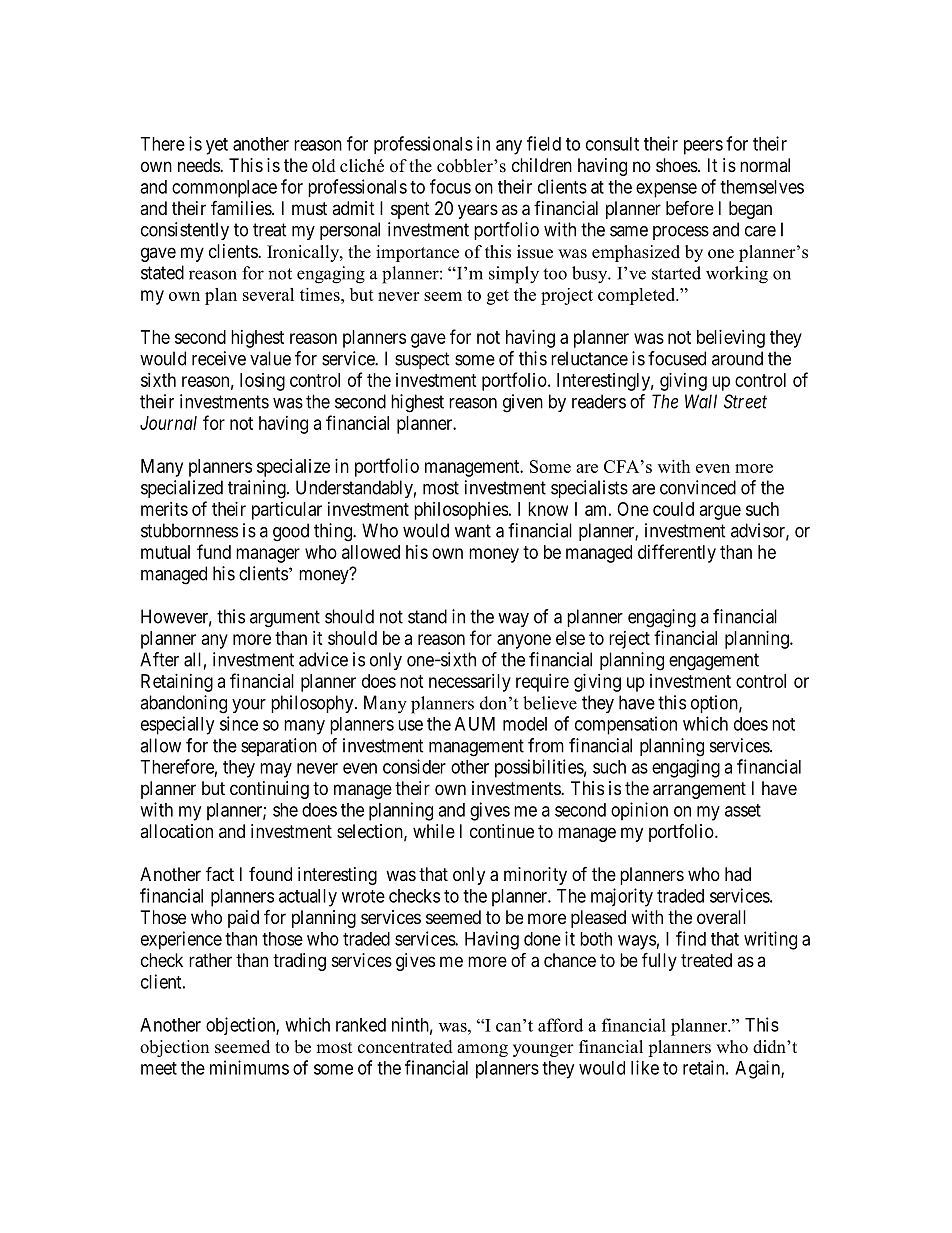 Image resolution: width=952 pixels, height=1233 pixels. Describe the element at coordinates (478, 211) in the screenshot. I see `years` at that location.
